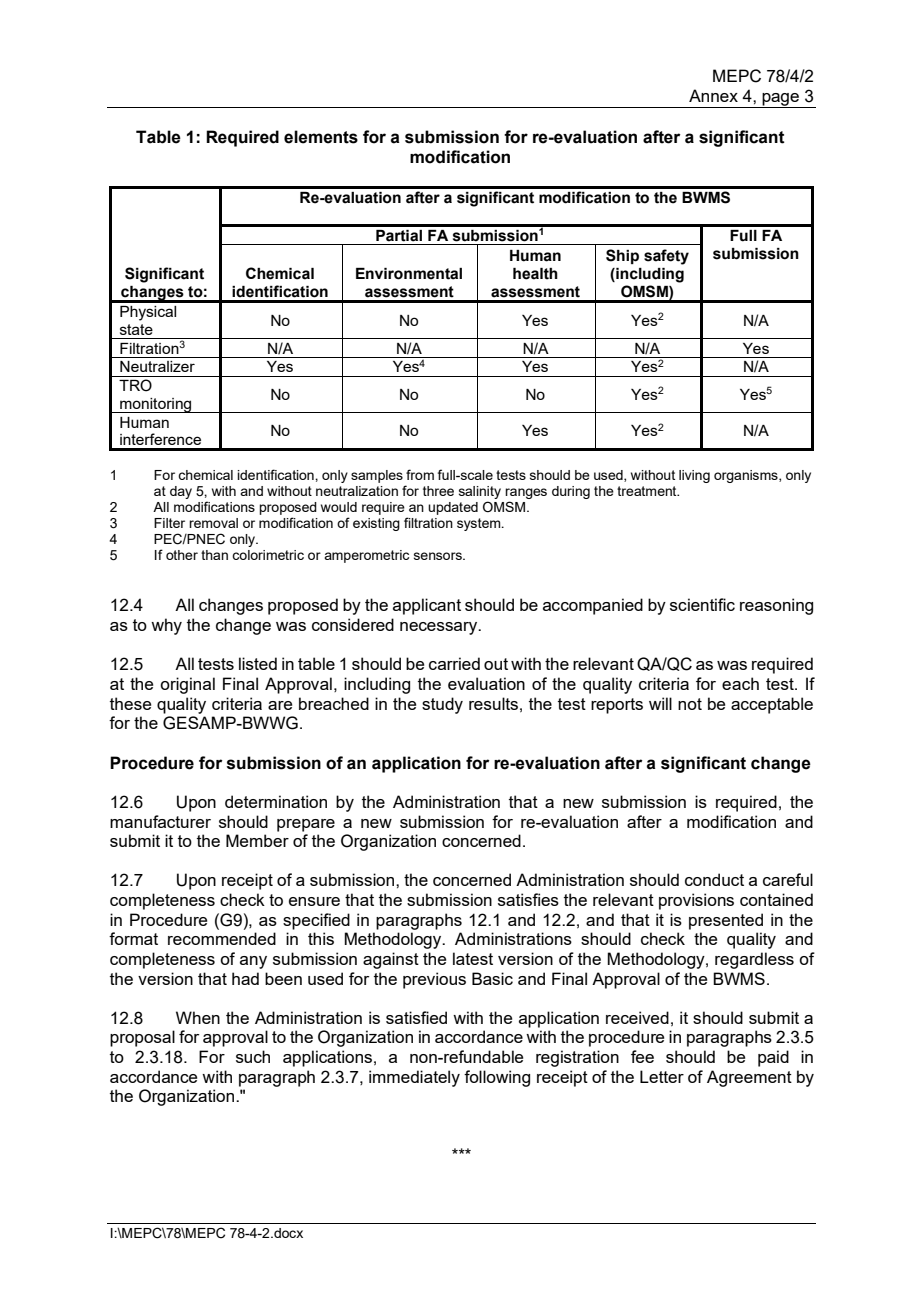  What do you see at coordinates (321, 137) in the page?
I see `elements` at bounding box center [321, 137].
